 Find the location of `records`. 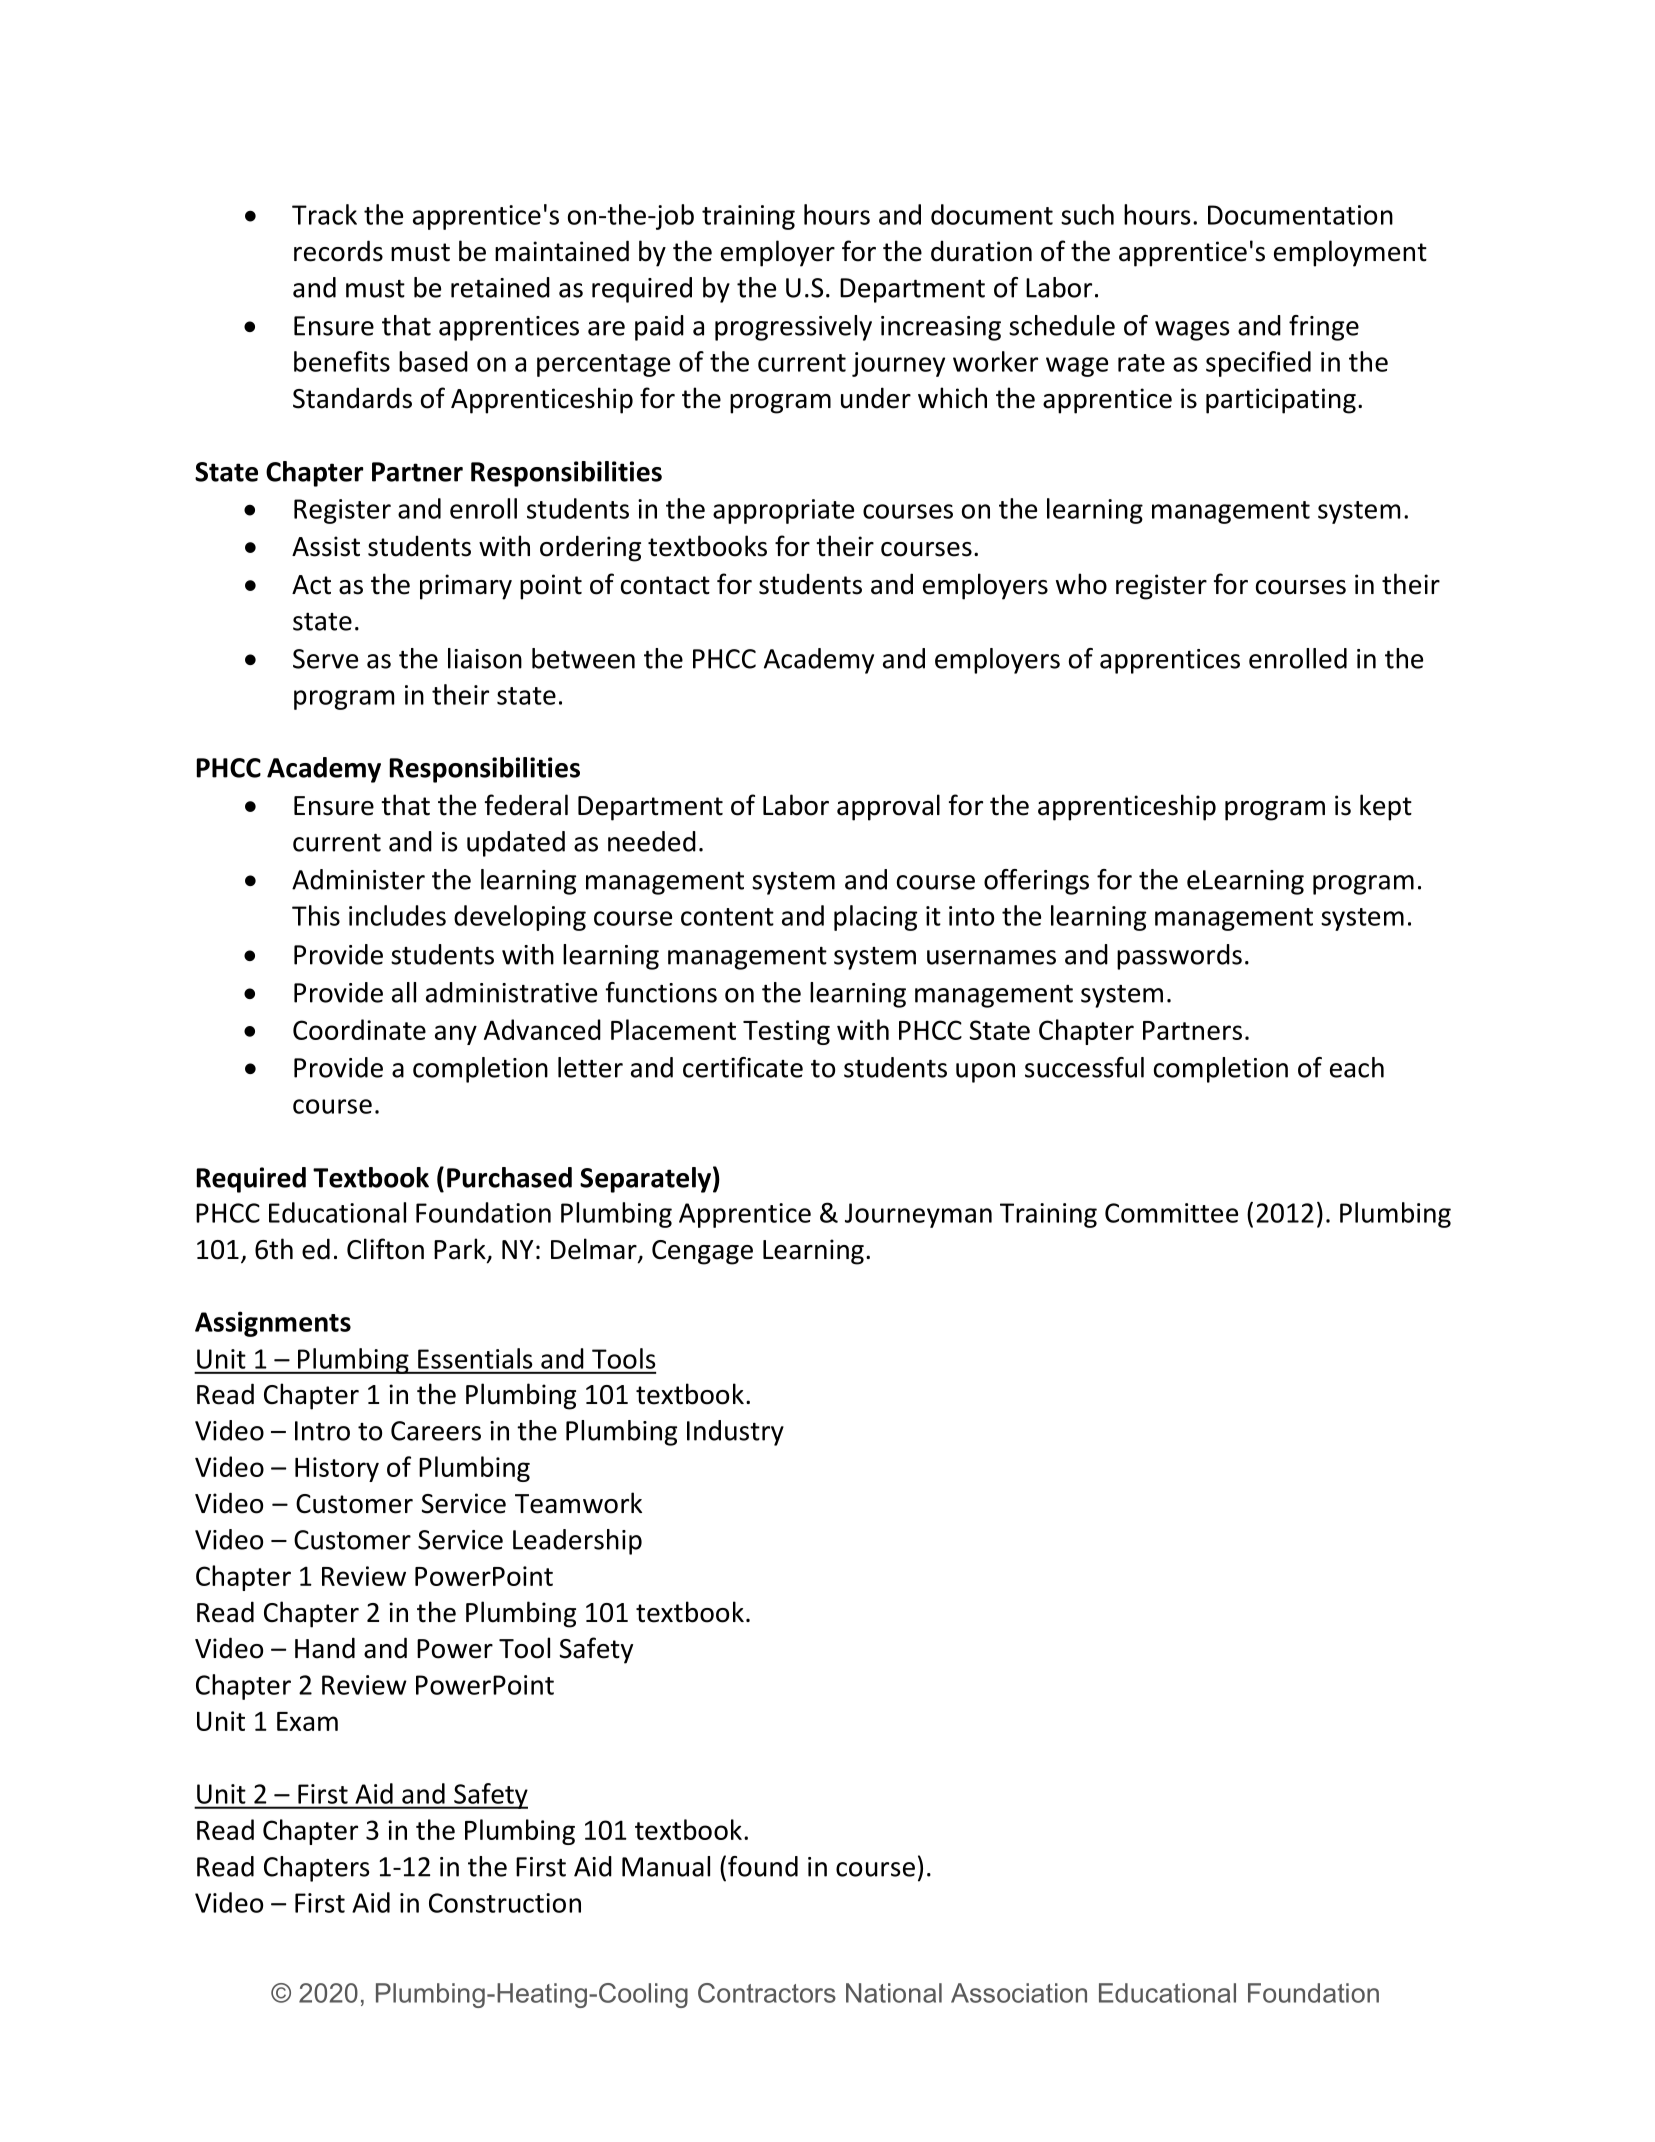

records is located at coordinates (338, 251).
